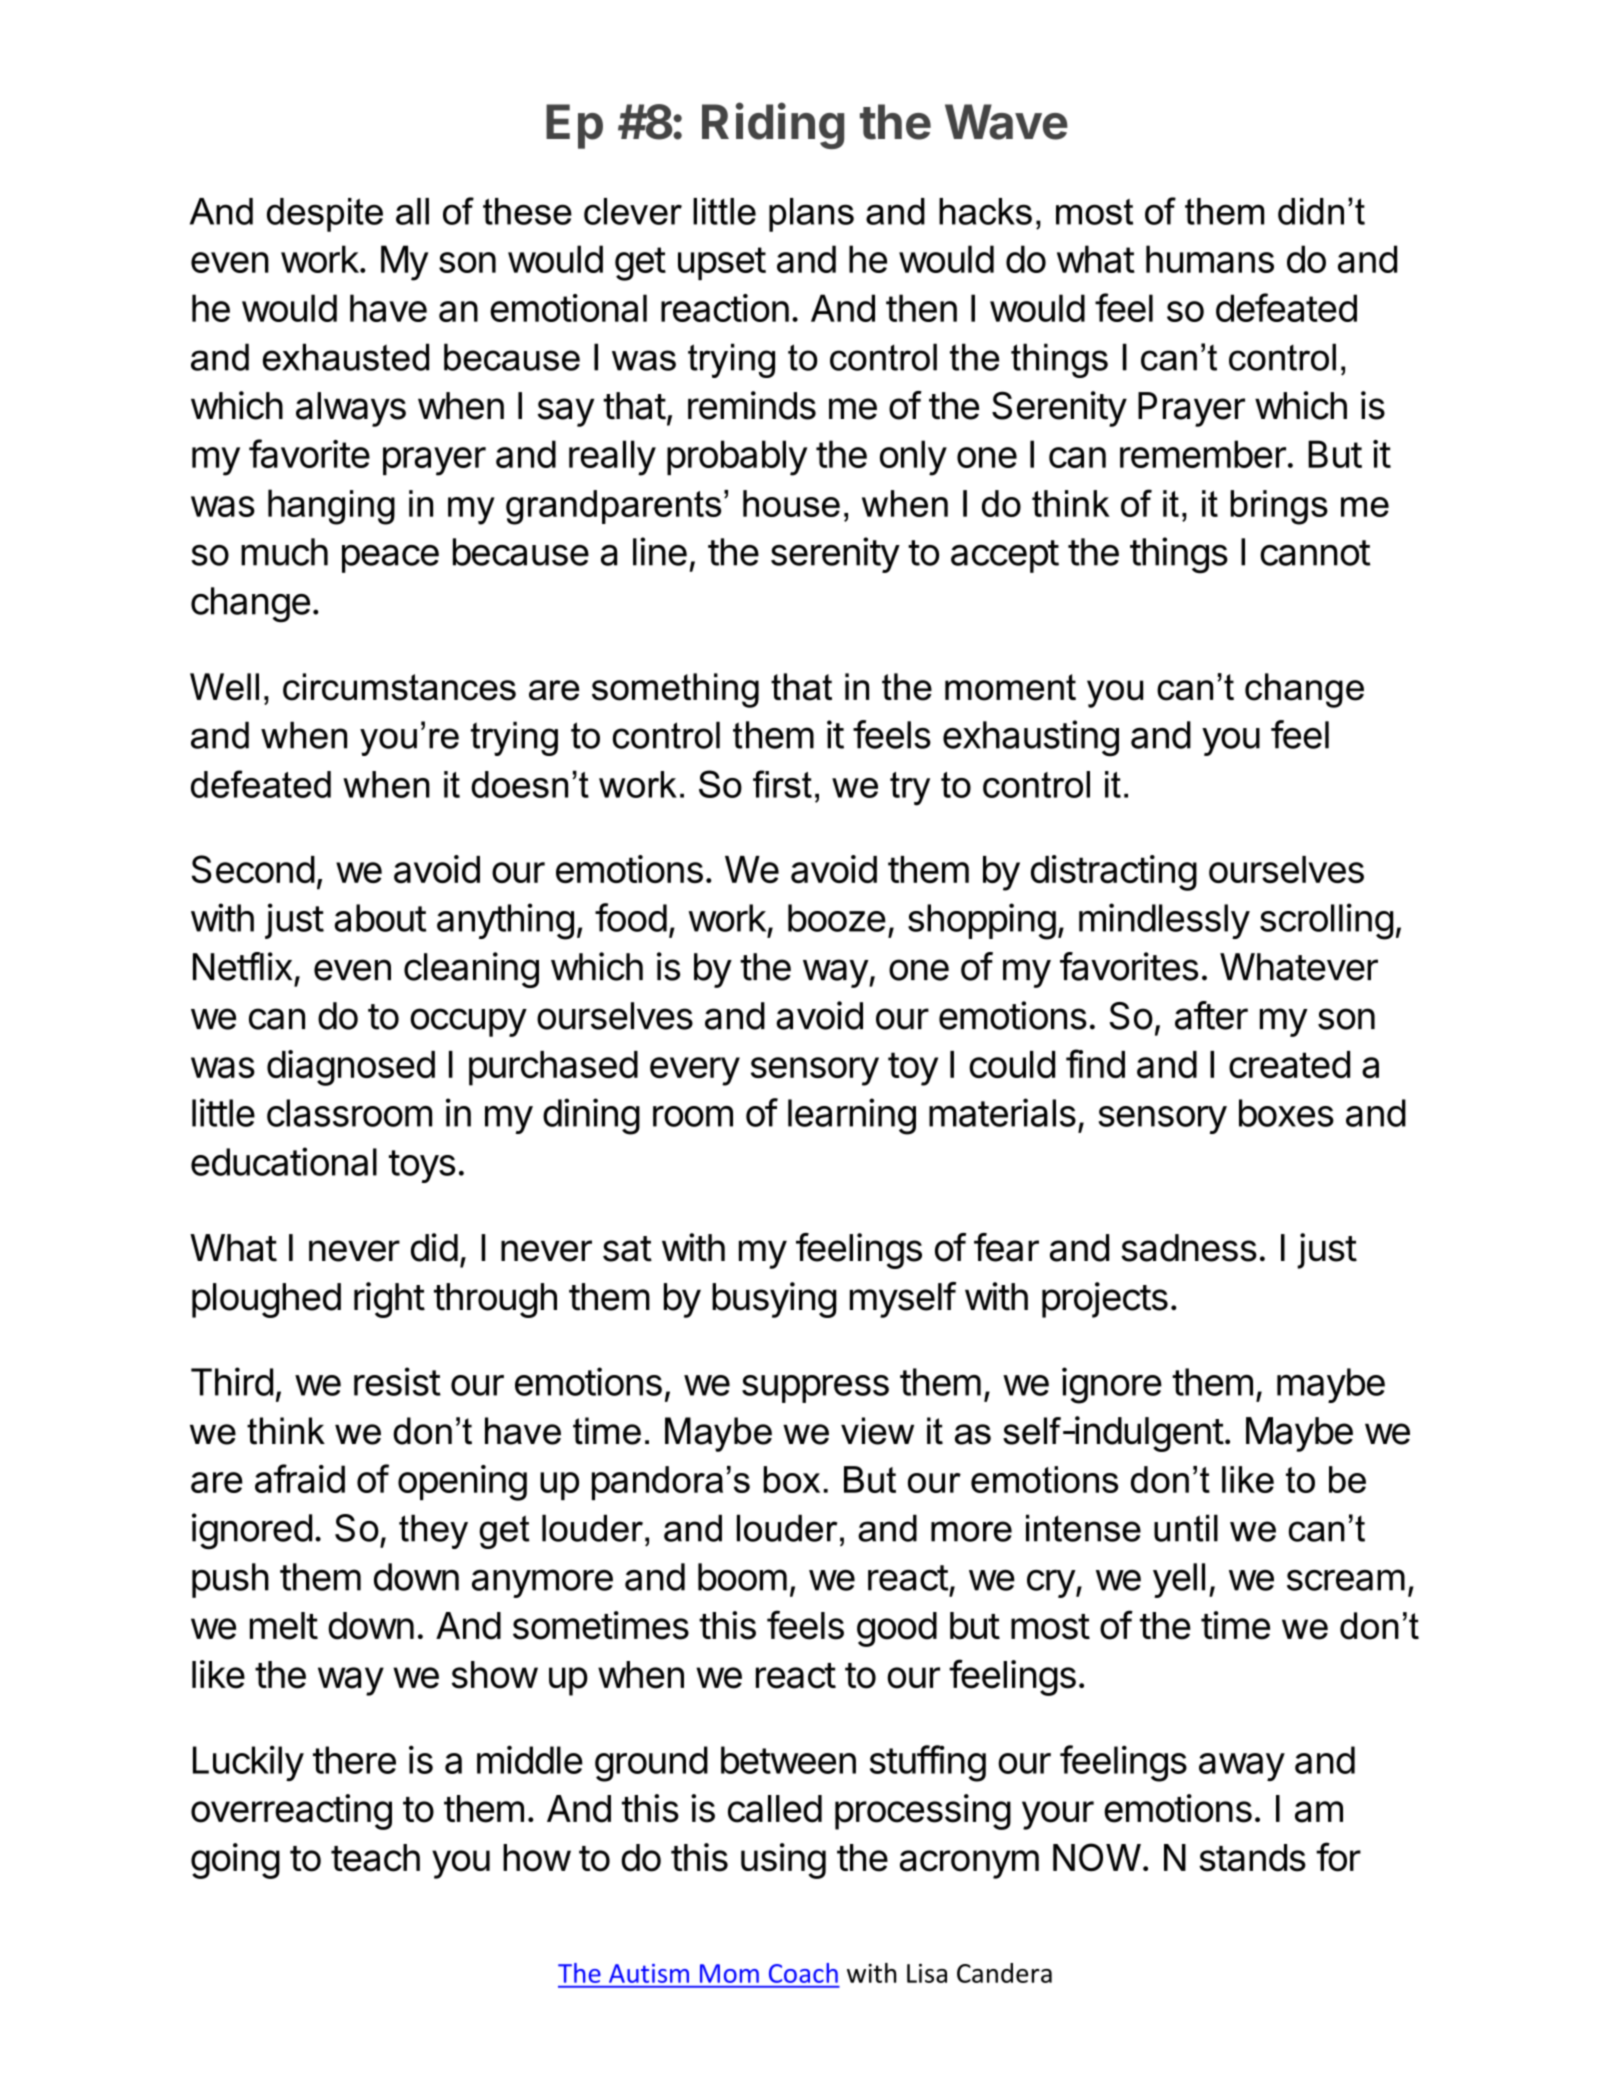 The width and height of the document is (1611, 2085). I want to click on stands, so click(1252, 1858).
